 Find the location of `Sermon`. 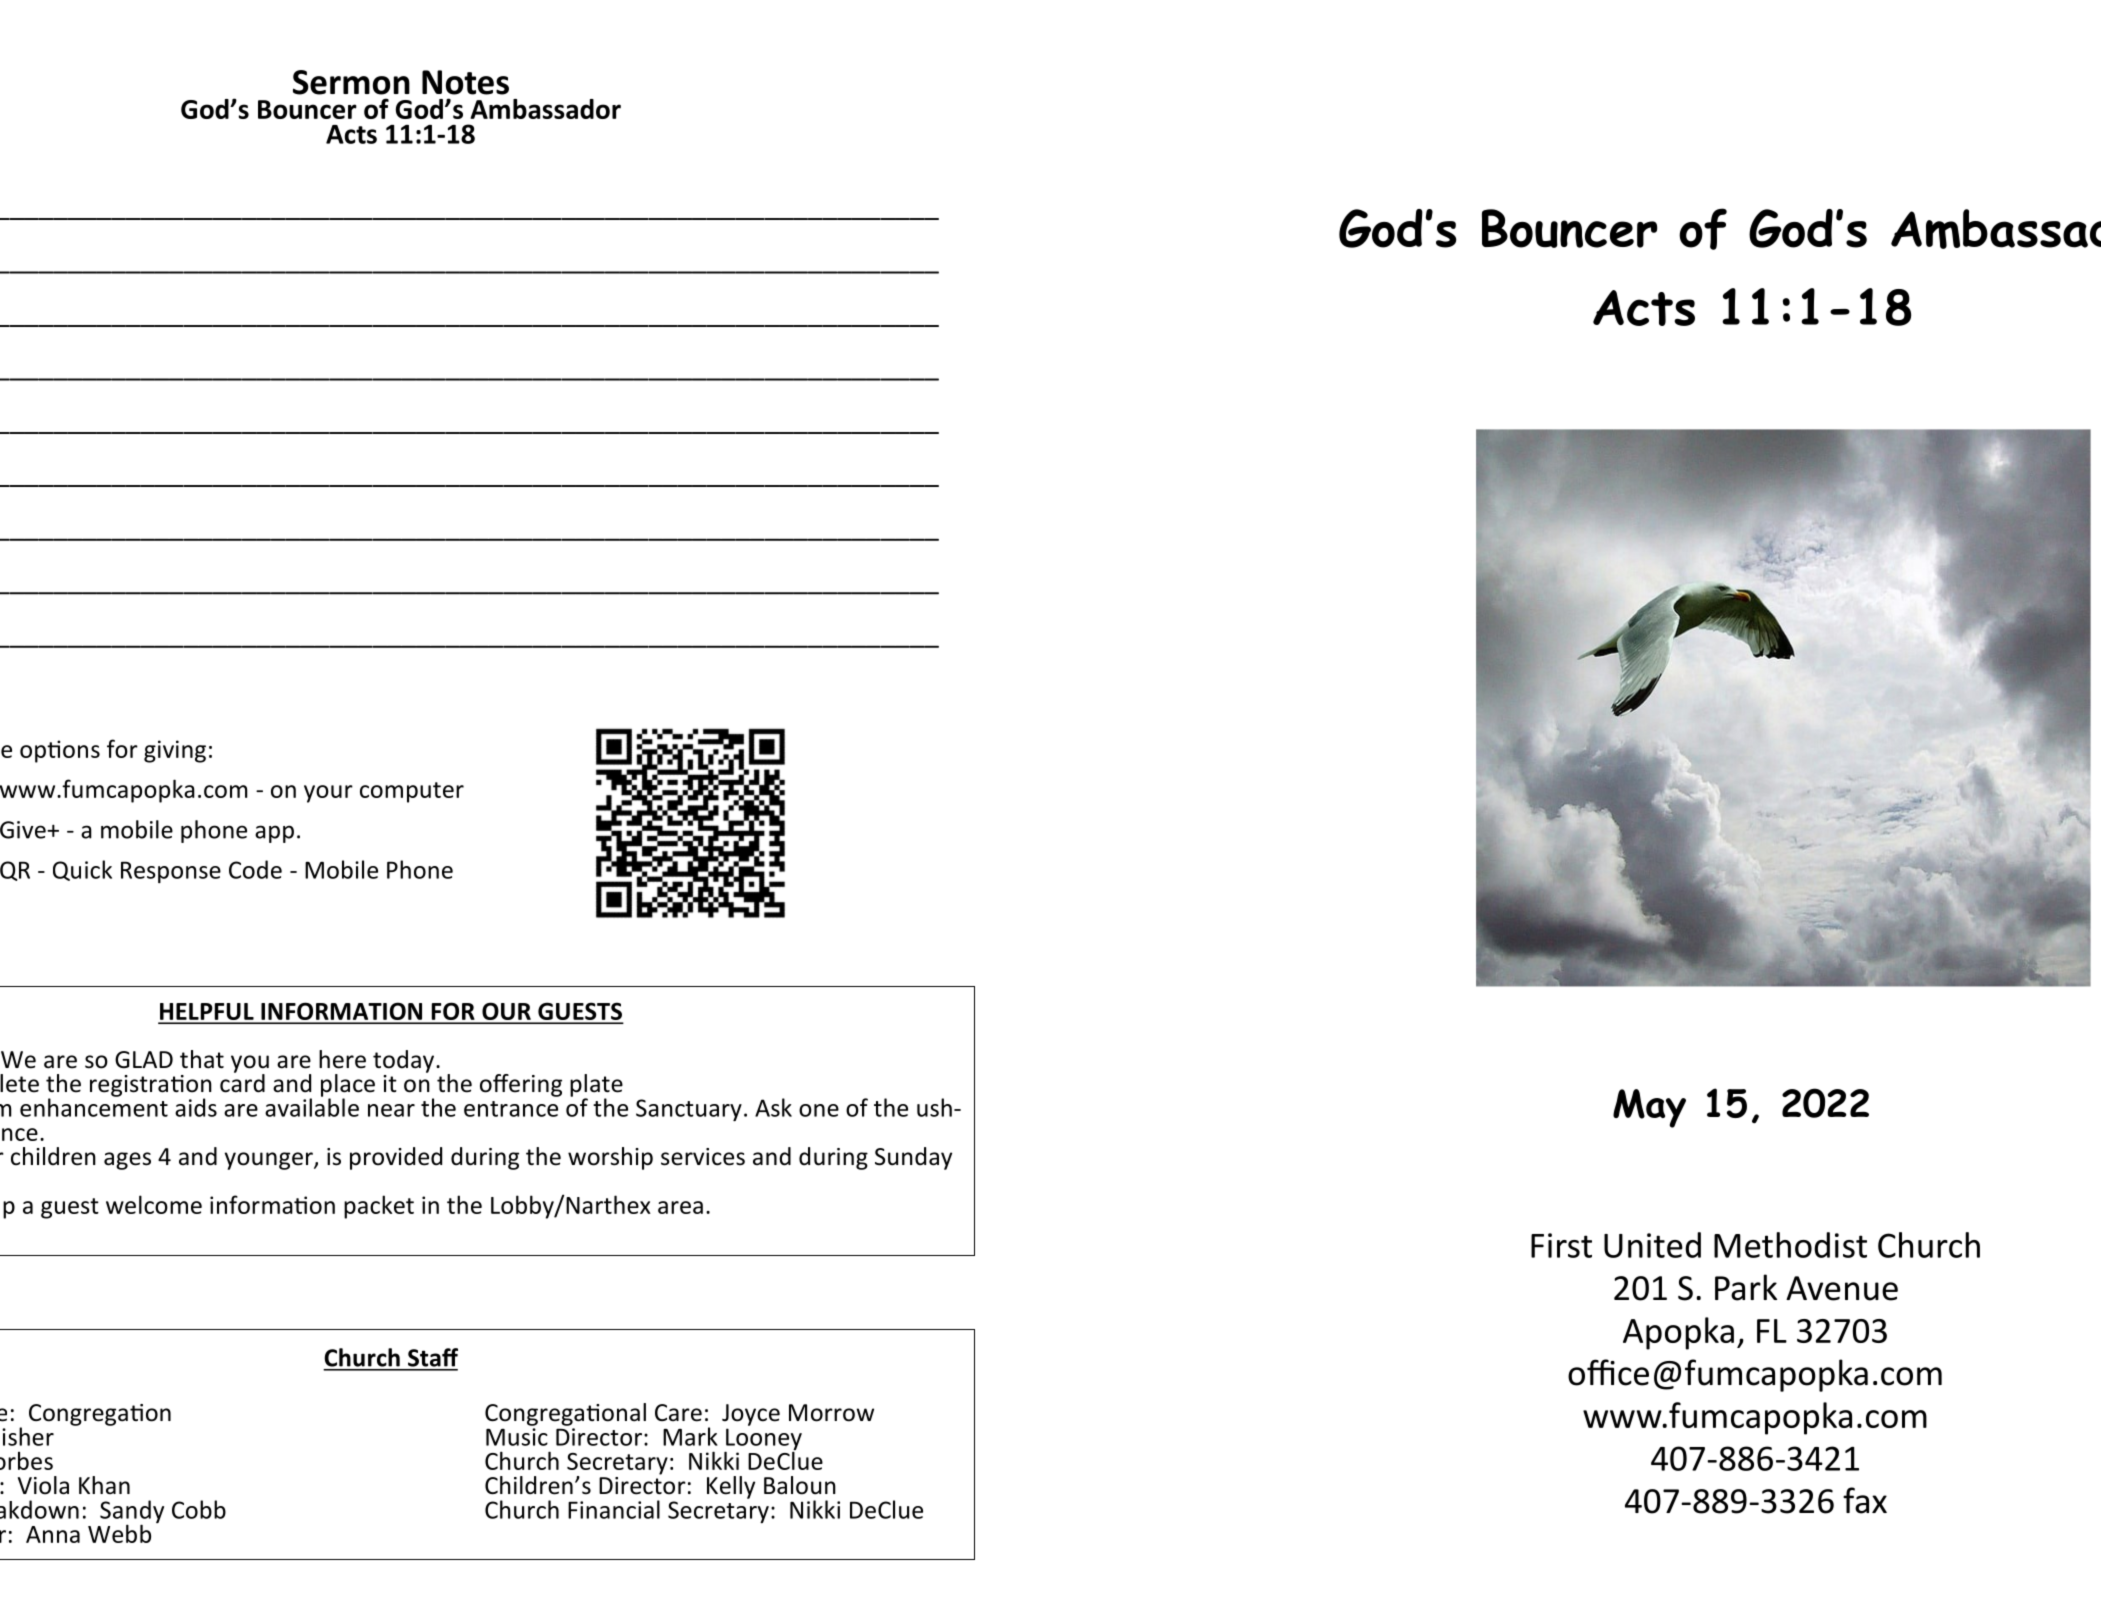

Sermon is located at coordinates (351, 82).
